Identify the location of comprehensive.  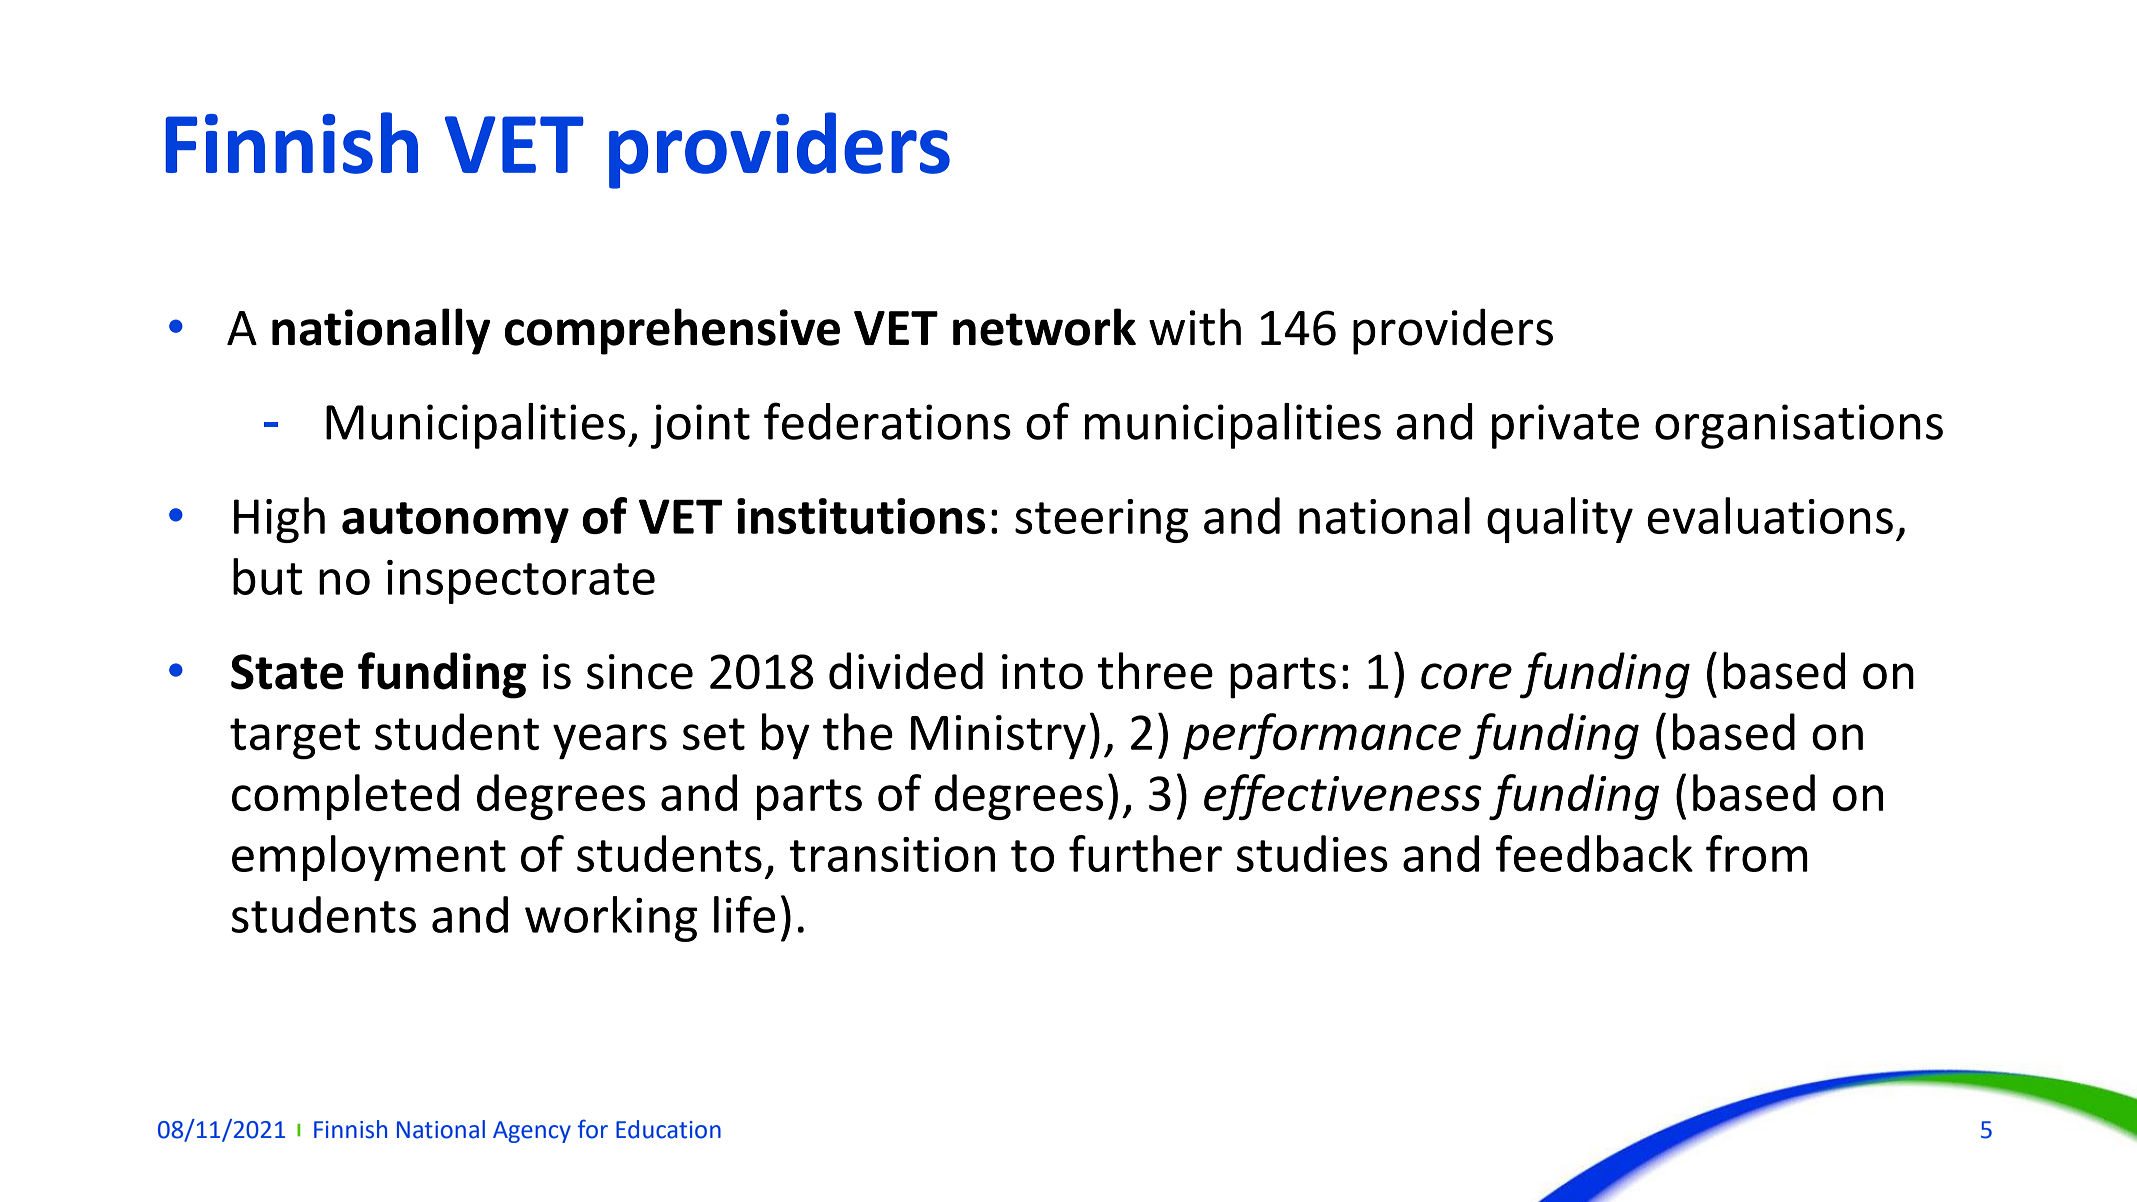
(672, 331).
